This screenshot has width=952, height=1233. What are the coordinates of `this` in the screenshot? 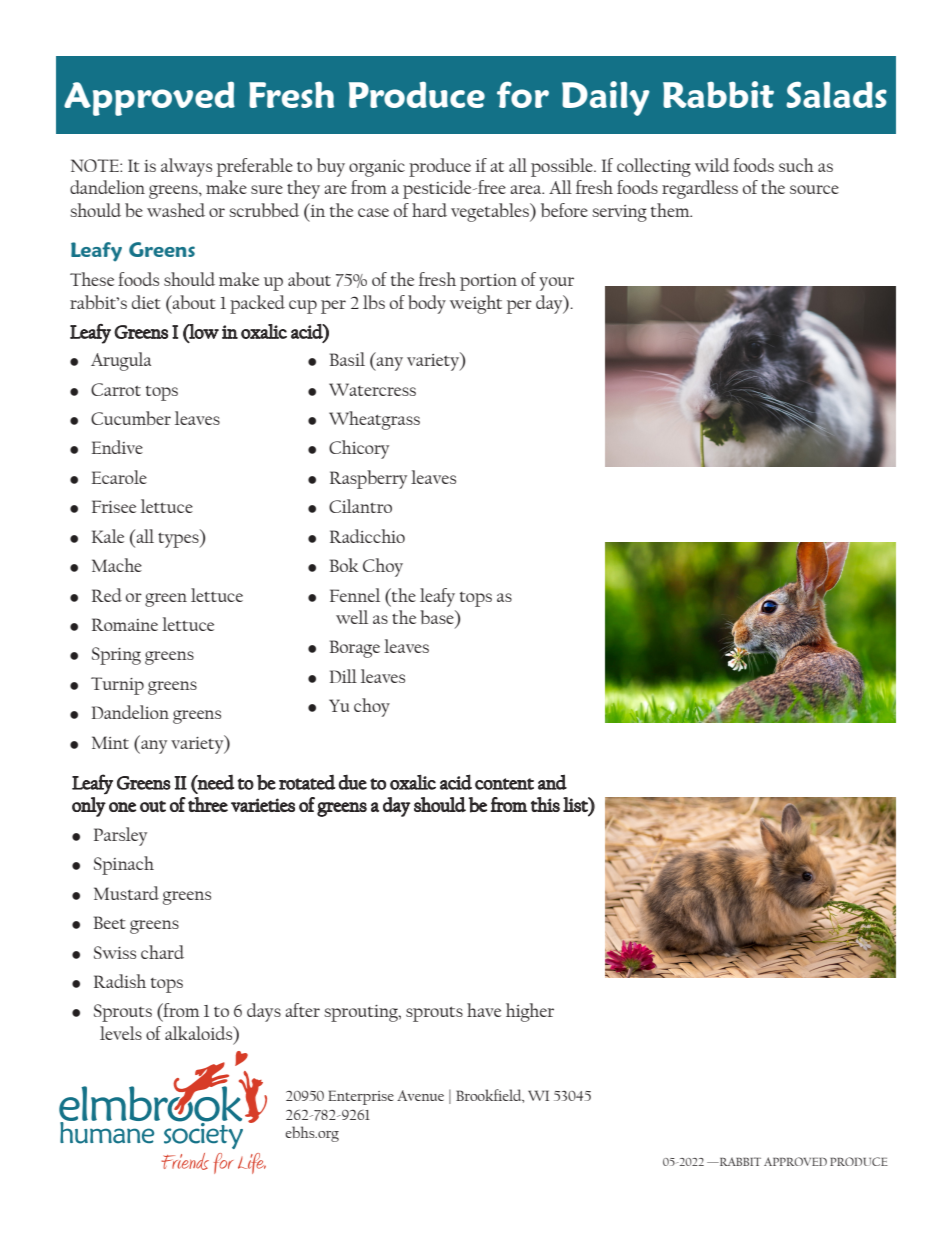 It's located at (545, 804).
